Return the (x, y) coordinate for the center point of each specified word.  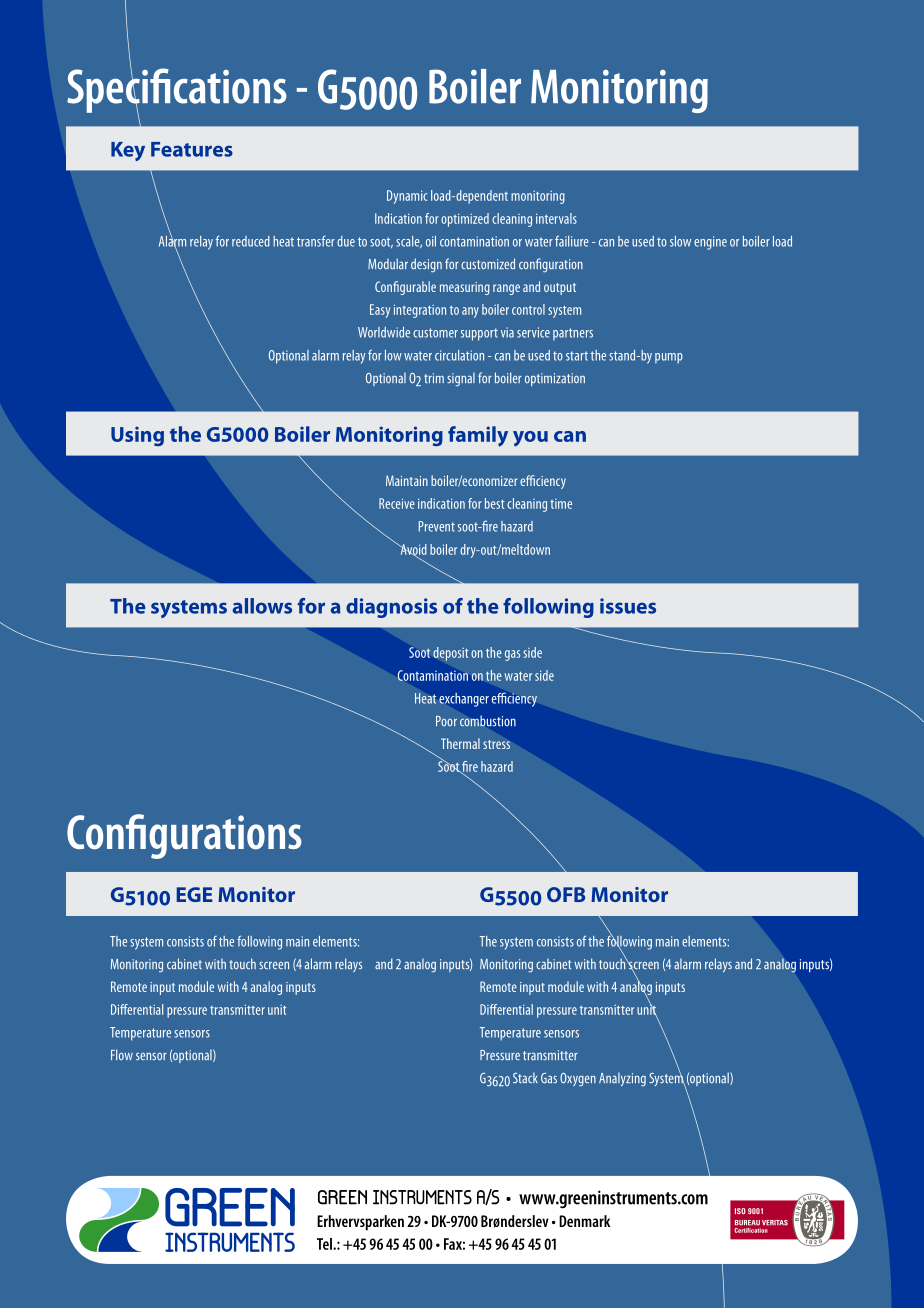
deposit (451, 654)
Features (192, 149)
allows (262, 606)
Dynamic (407, 197)
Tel (325, 1244)
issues (628, 606)
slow (680, 241)
